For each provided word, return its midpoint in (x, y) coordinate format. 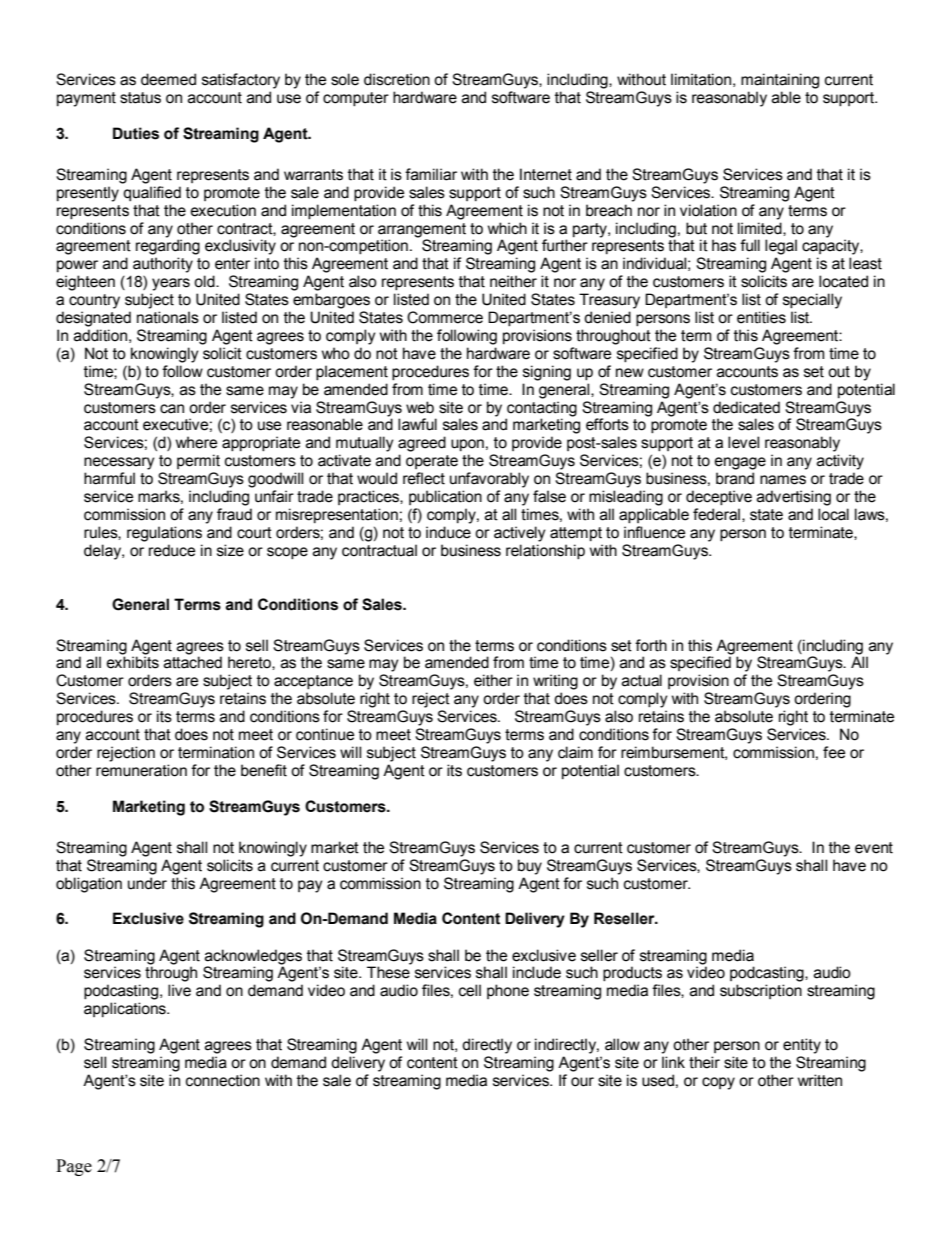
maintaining (780, 81)
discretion (397, 79)
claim (575, 752)
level (743, 442)
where (196, 442)
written (820, 1080)
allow (622, 1044)
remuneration (141, 770)
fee (834, 752)
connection (223, 1080)
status (140, 98)
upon (467, 445)
